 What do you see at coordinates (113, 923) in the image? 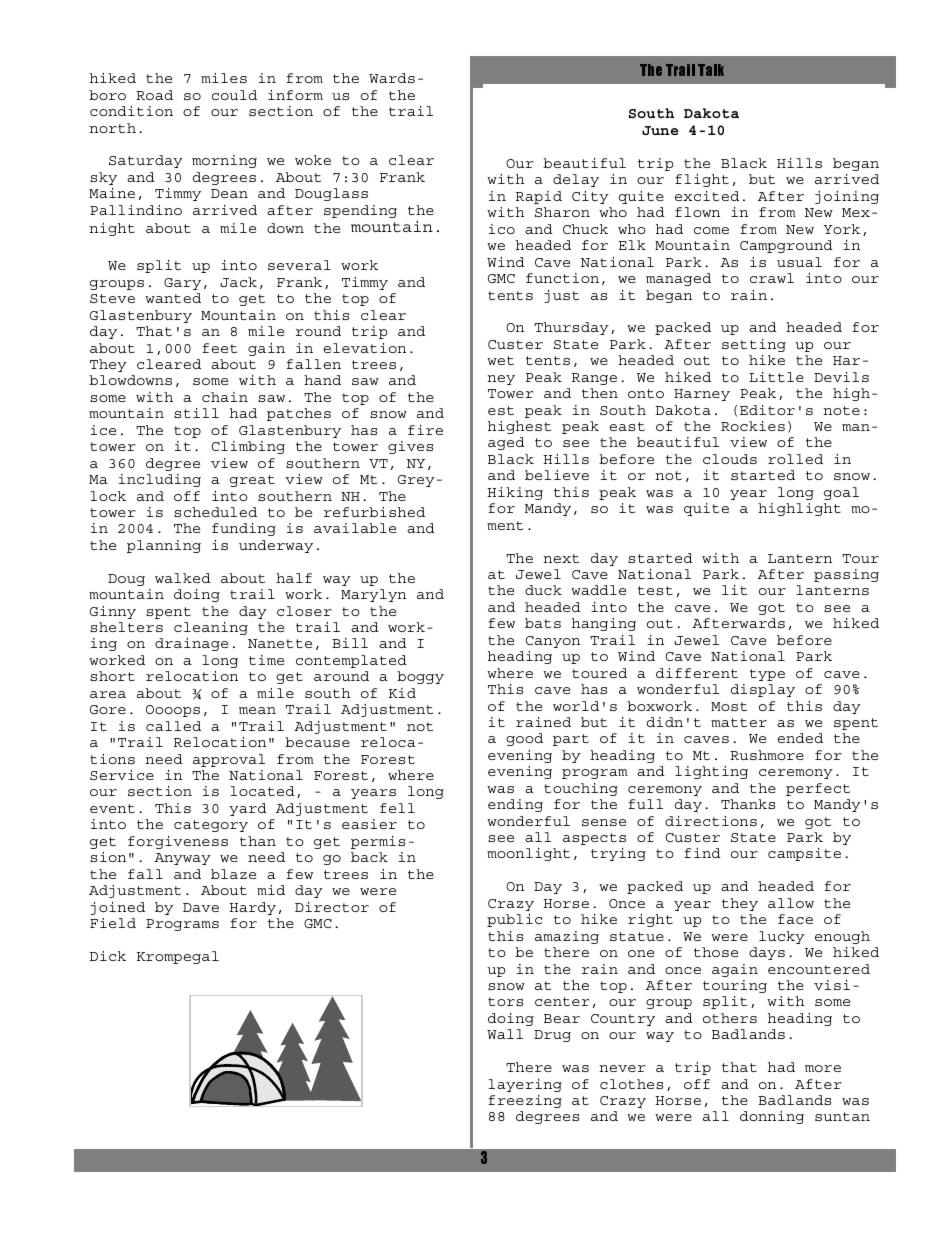
I see `Field` at bounding box center [113, 923].
